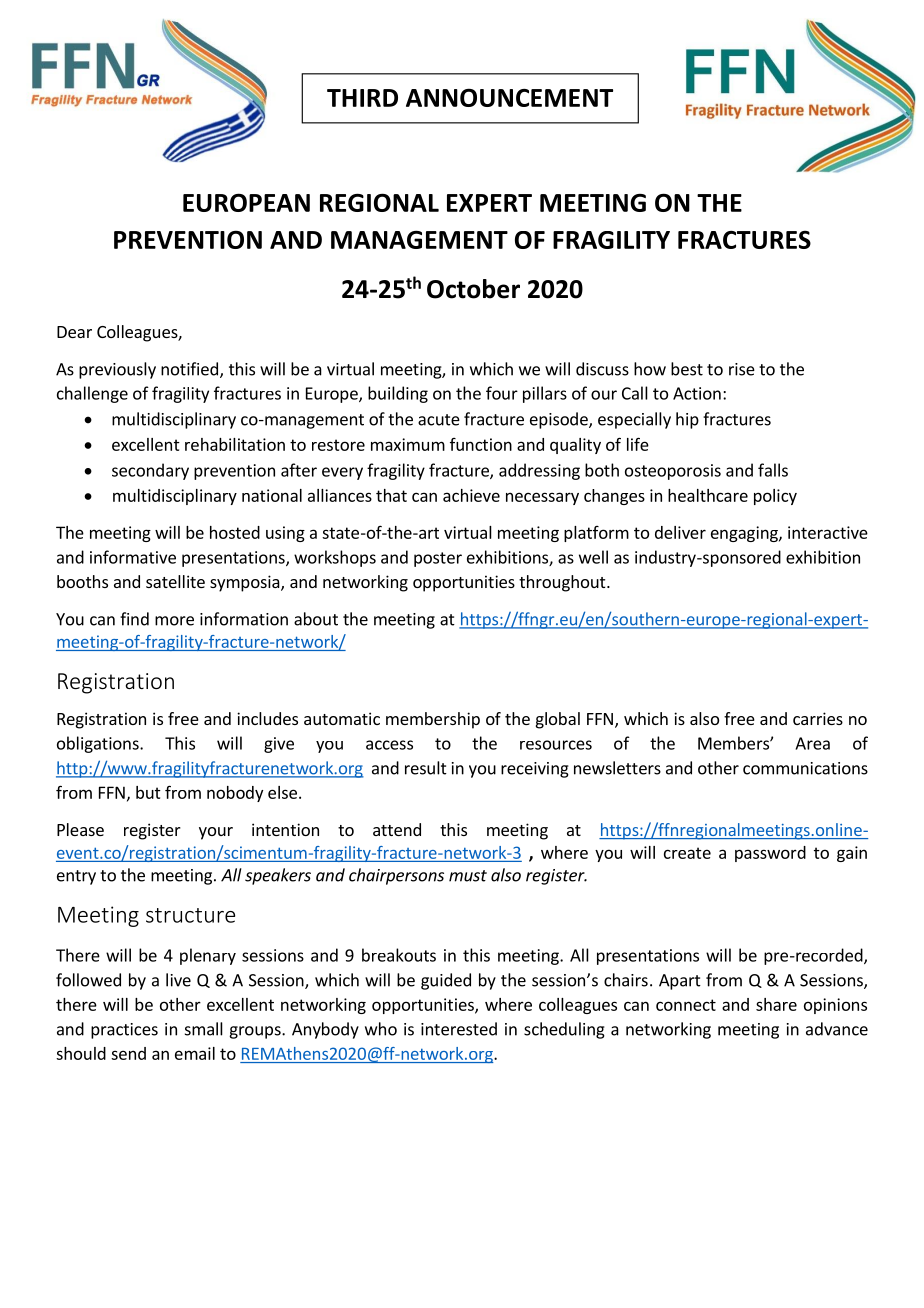 Image resolution: width=924 pixels, height=1308 pixels. I want to click on rise, so click(742, 369).
